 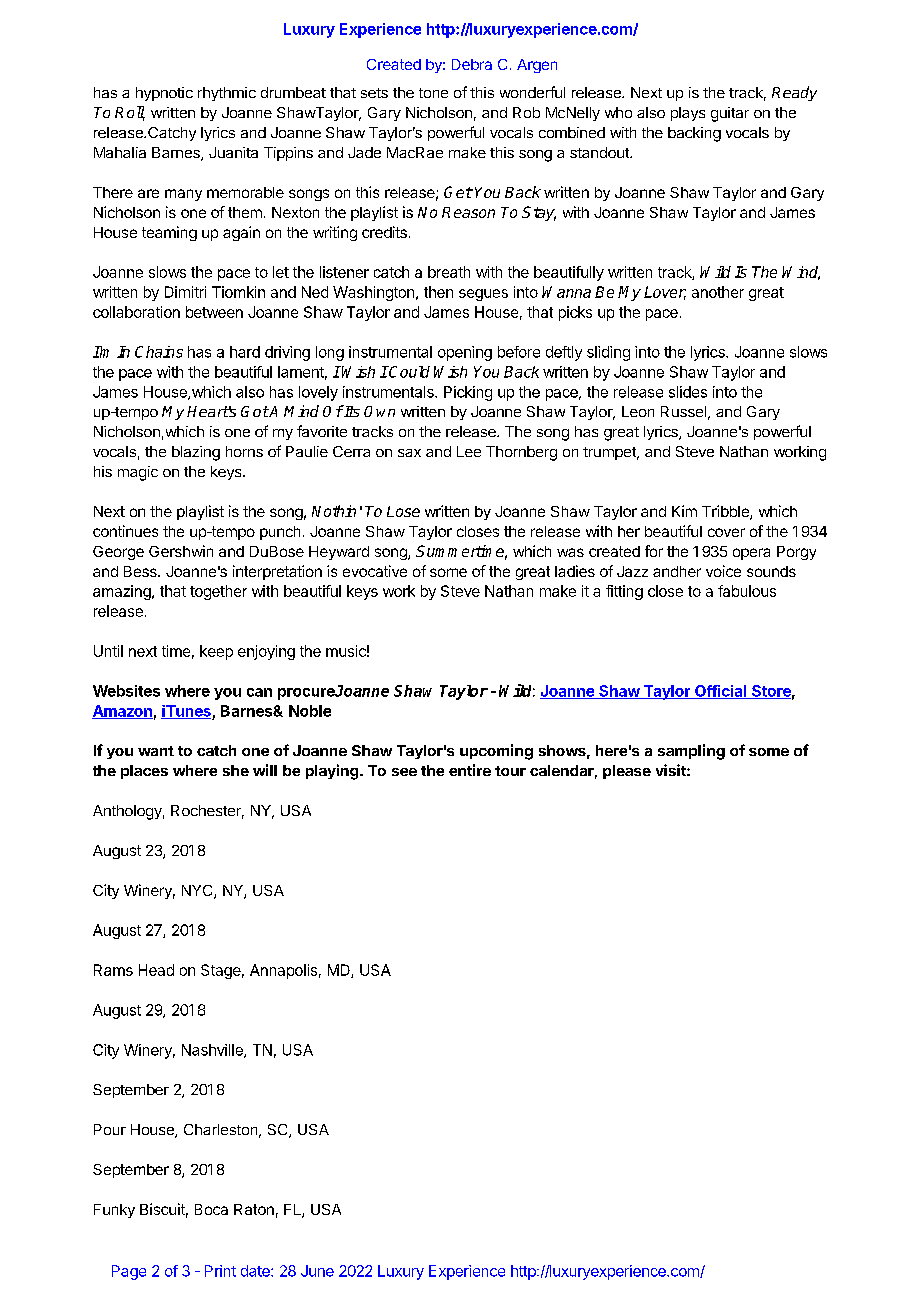 What do you see at coordinates (433, 93) in the page?
I see `tone` at bounding box center [433, 93].
